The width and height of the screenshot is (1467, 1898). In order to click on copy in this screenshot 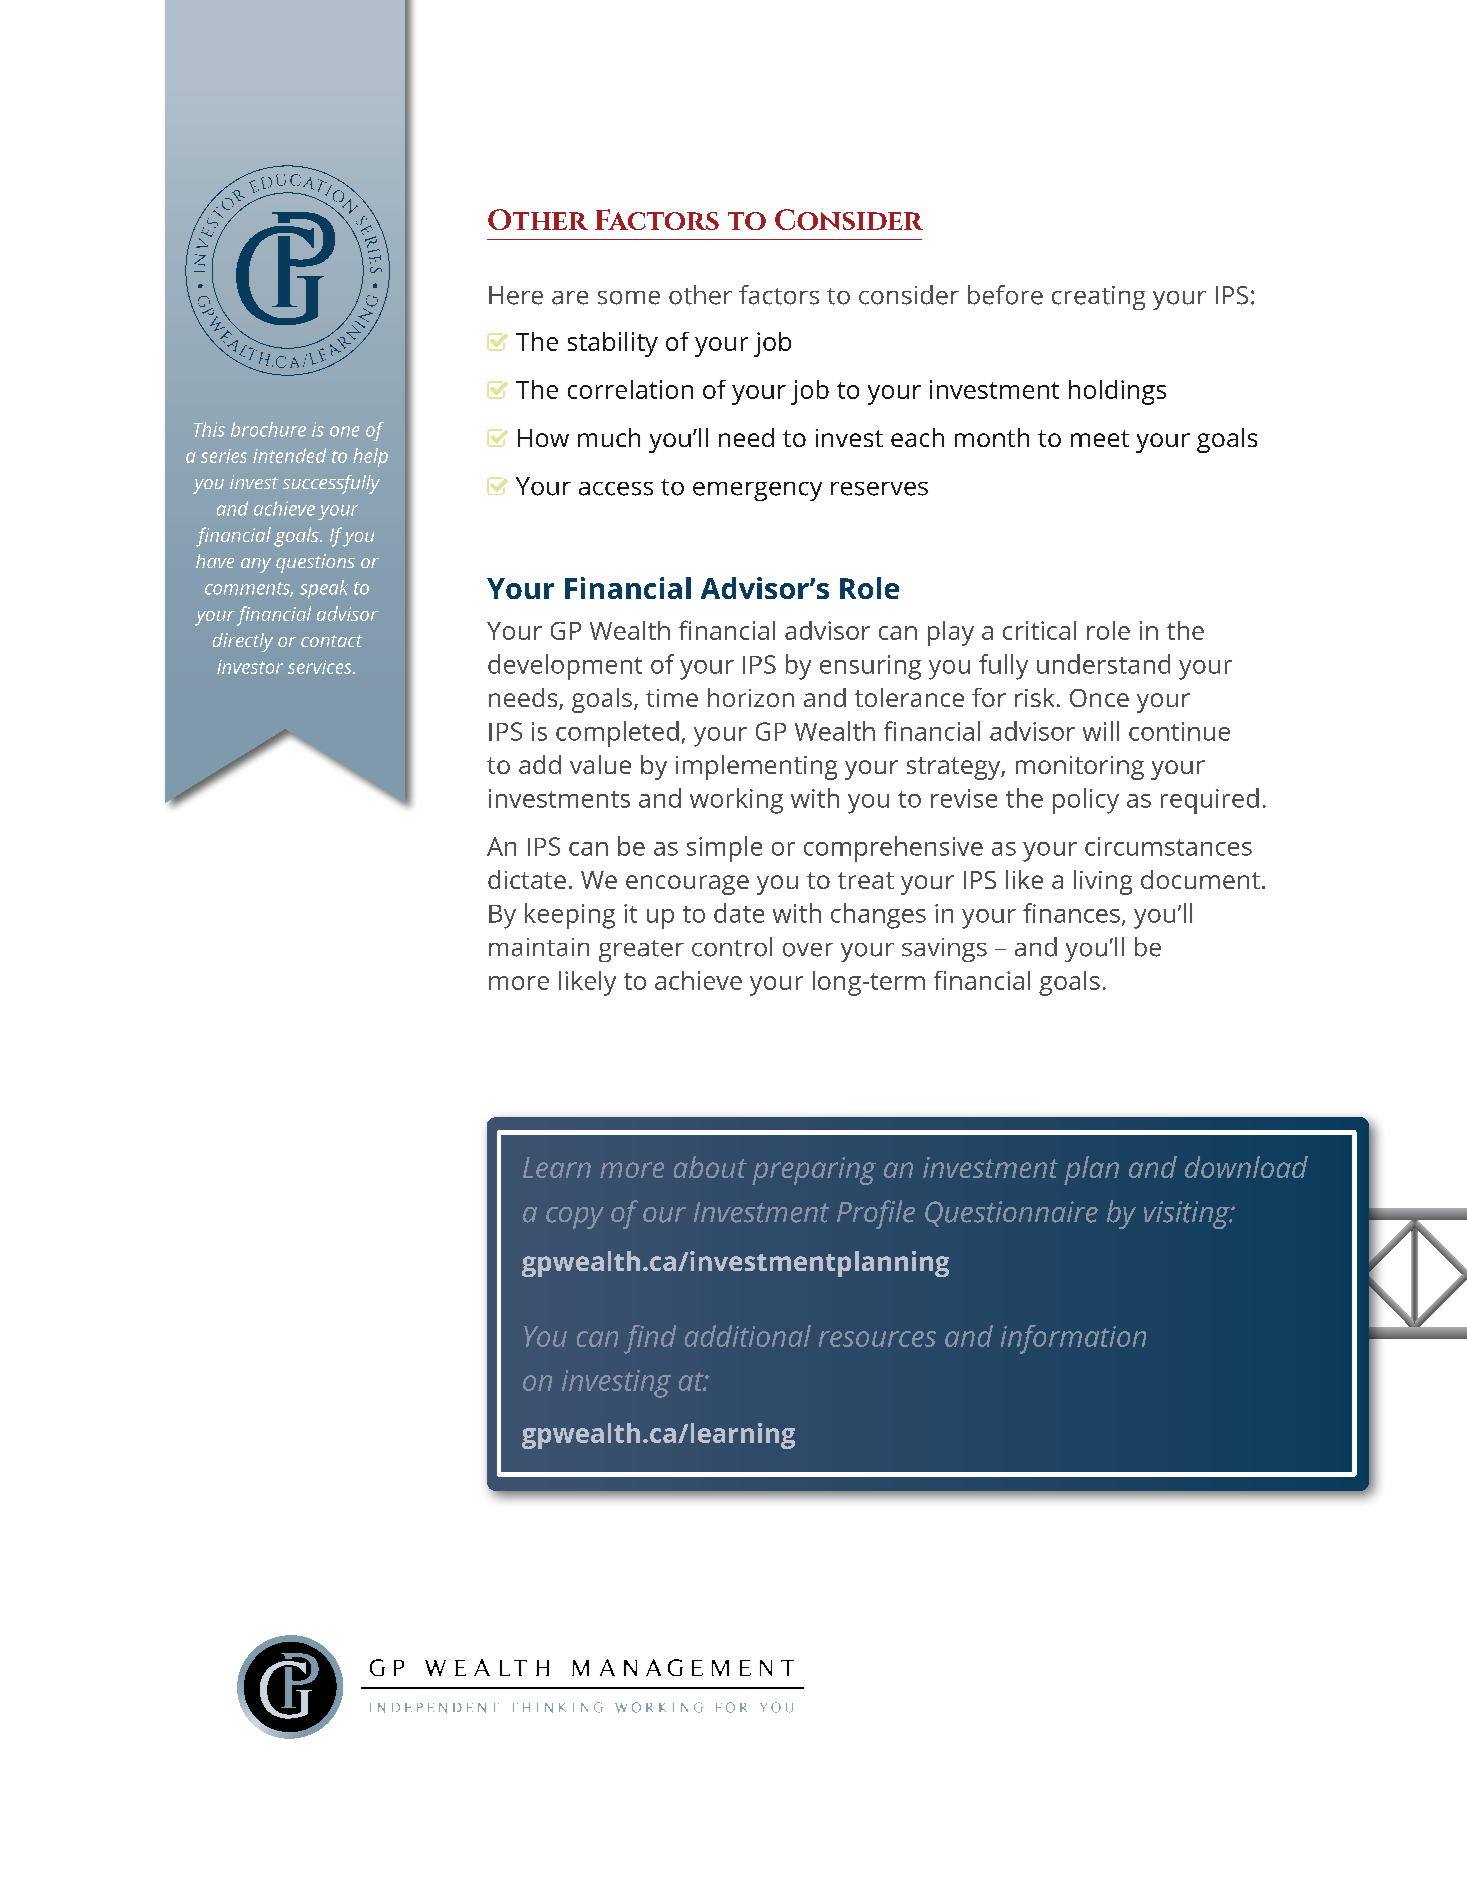, I will do `click(575, 1218)`.
